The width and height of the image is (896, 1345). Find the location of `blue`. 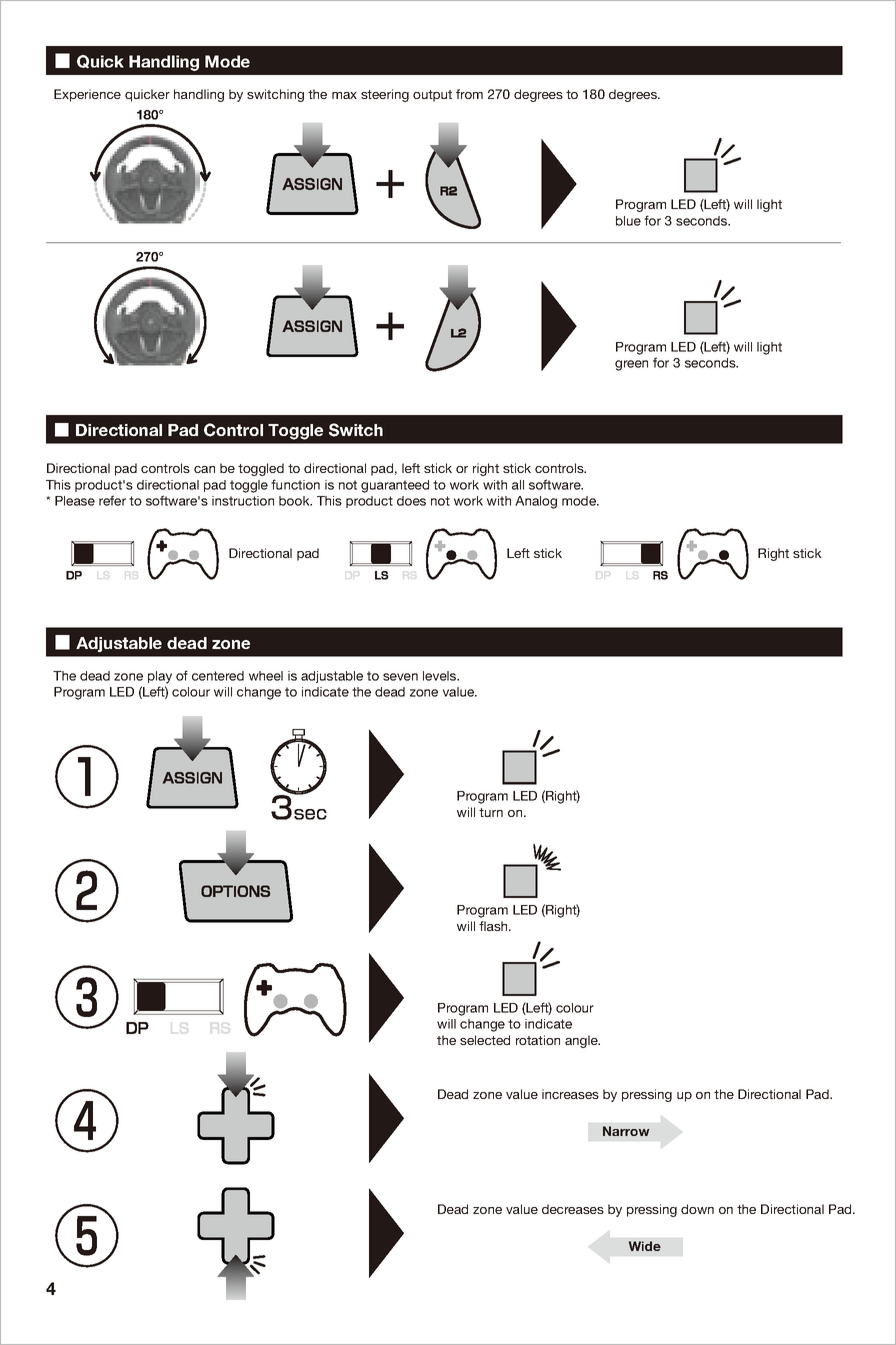

blue is located at coordinates (628, 221).
